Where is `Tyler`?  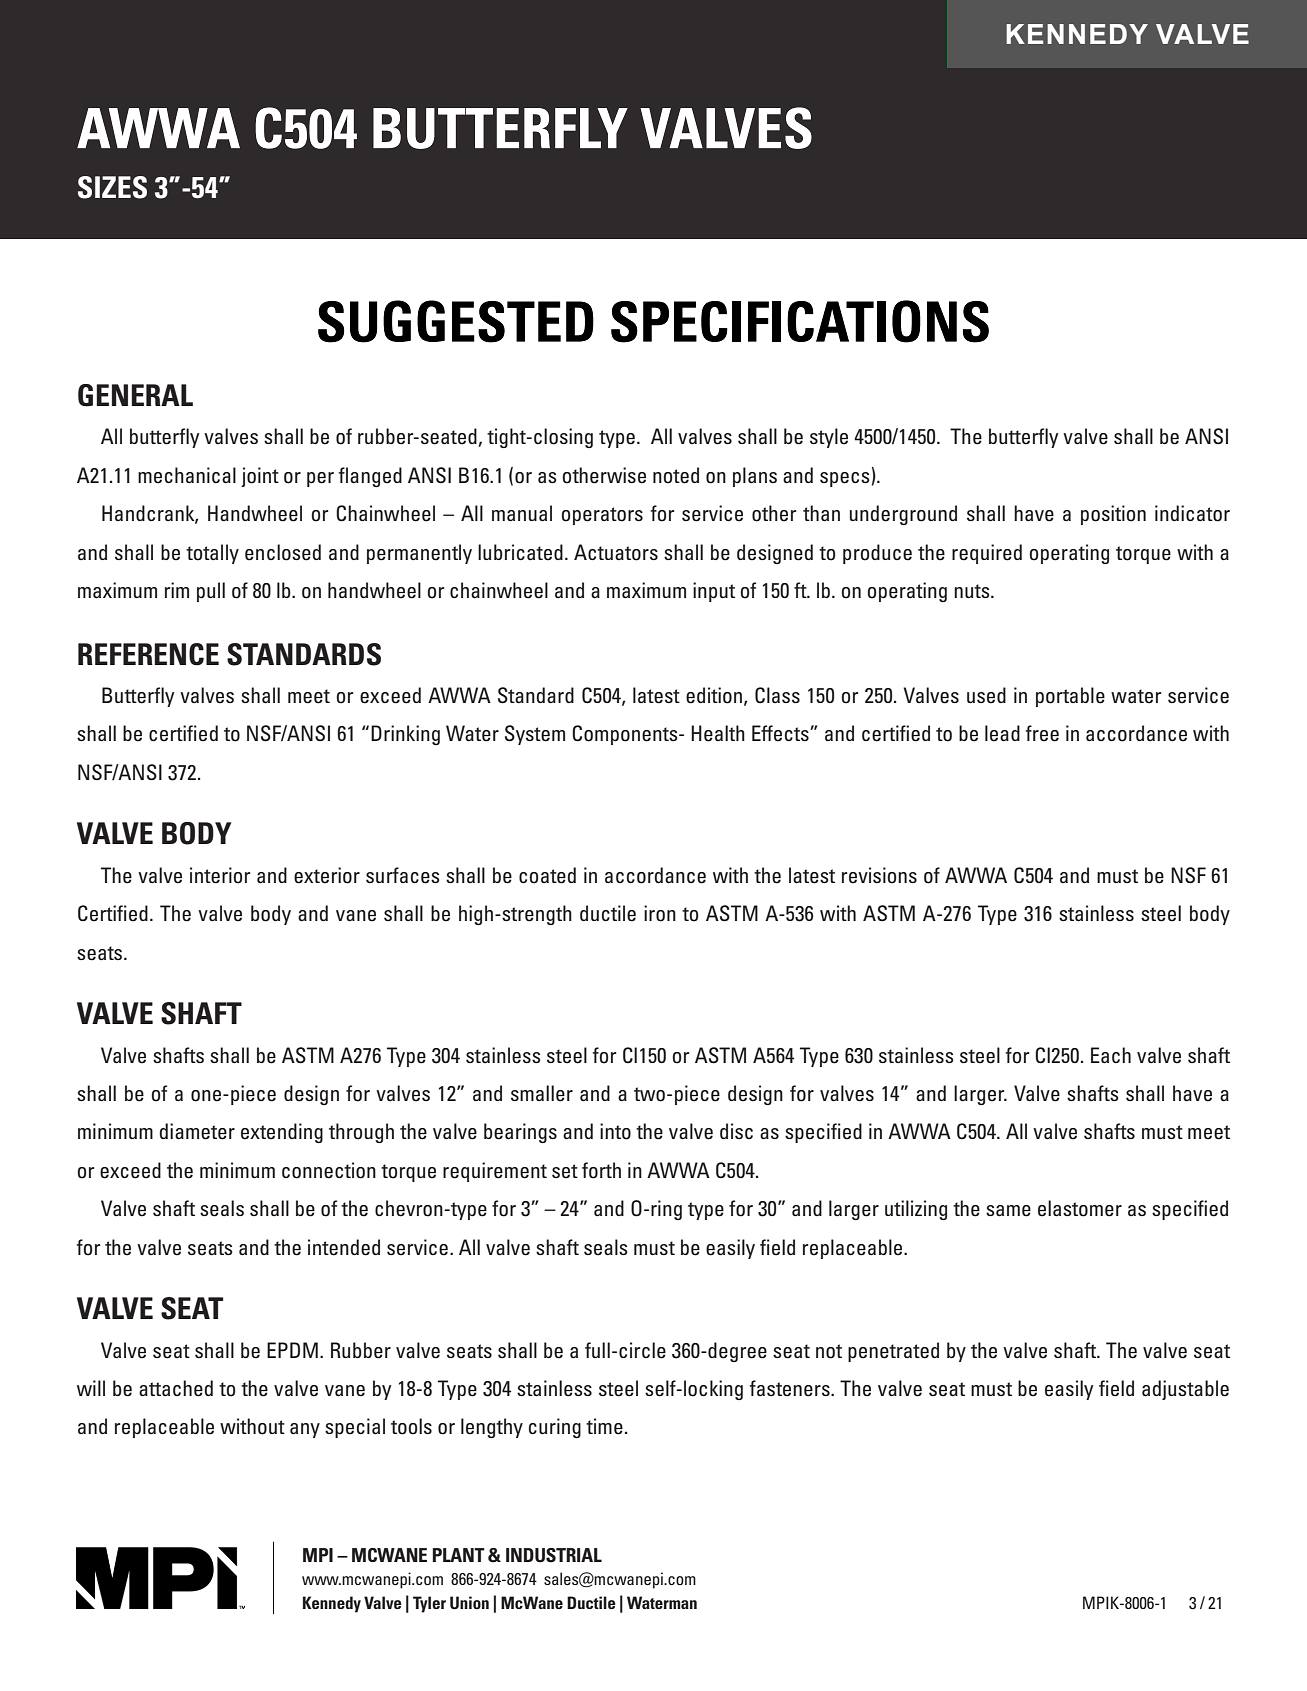
Tyler is located at coordinates (429, 1604).
